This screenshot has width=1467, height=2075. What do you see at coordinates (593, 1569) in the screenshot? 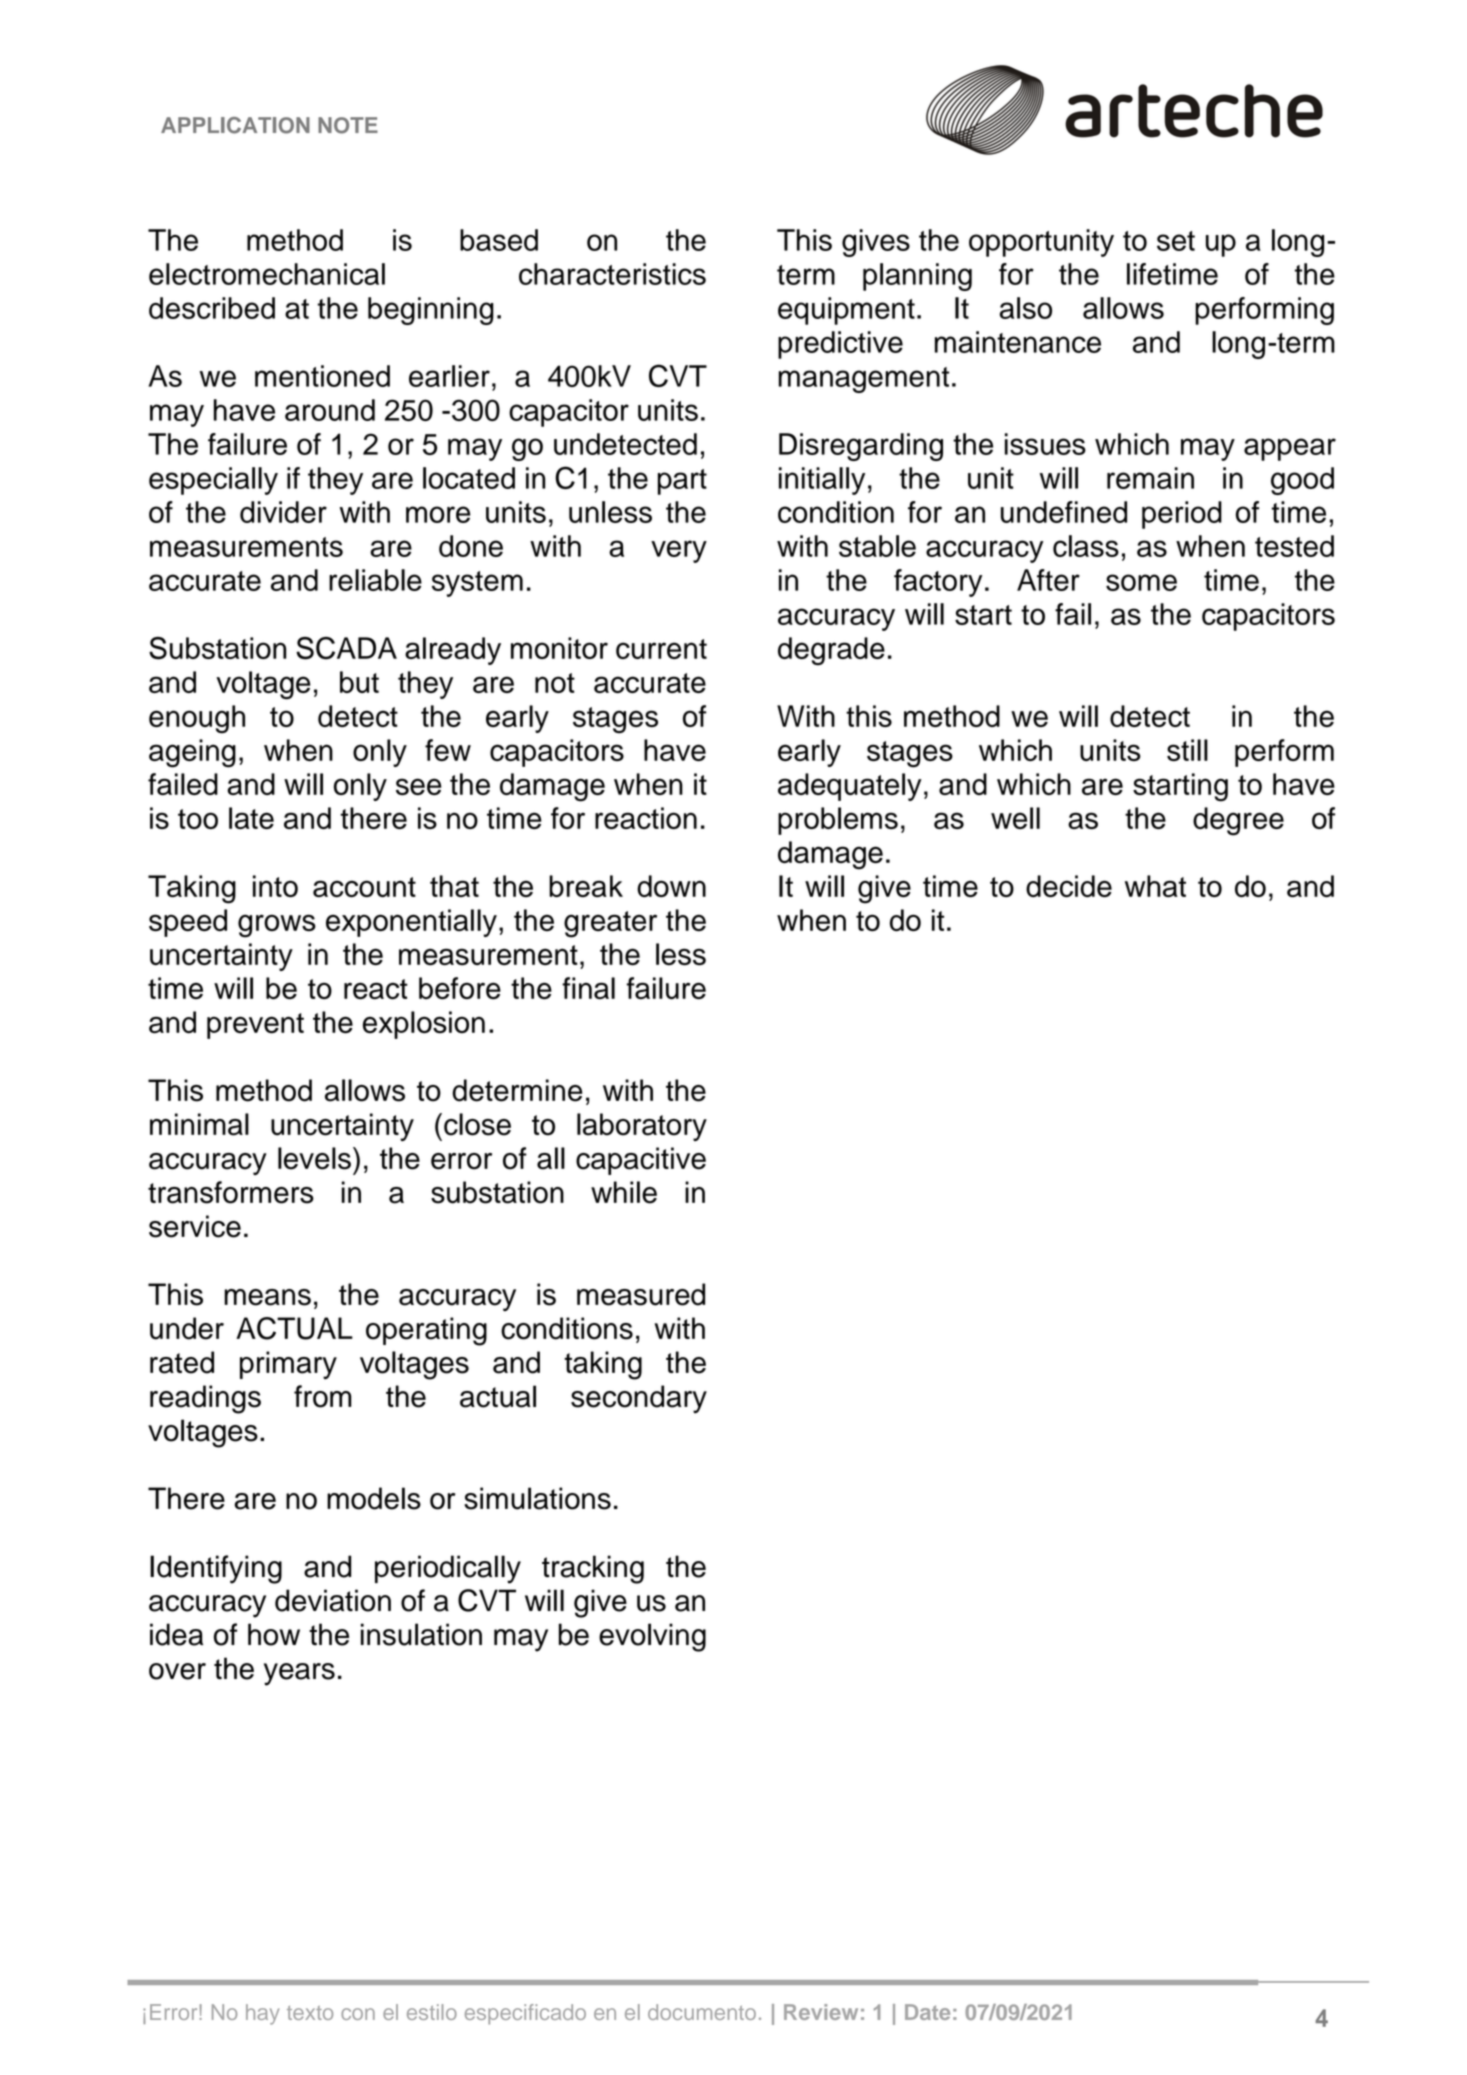
I see `tracking` at bounding box center [593, 1569].
